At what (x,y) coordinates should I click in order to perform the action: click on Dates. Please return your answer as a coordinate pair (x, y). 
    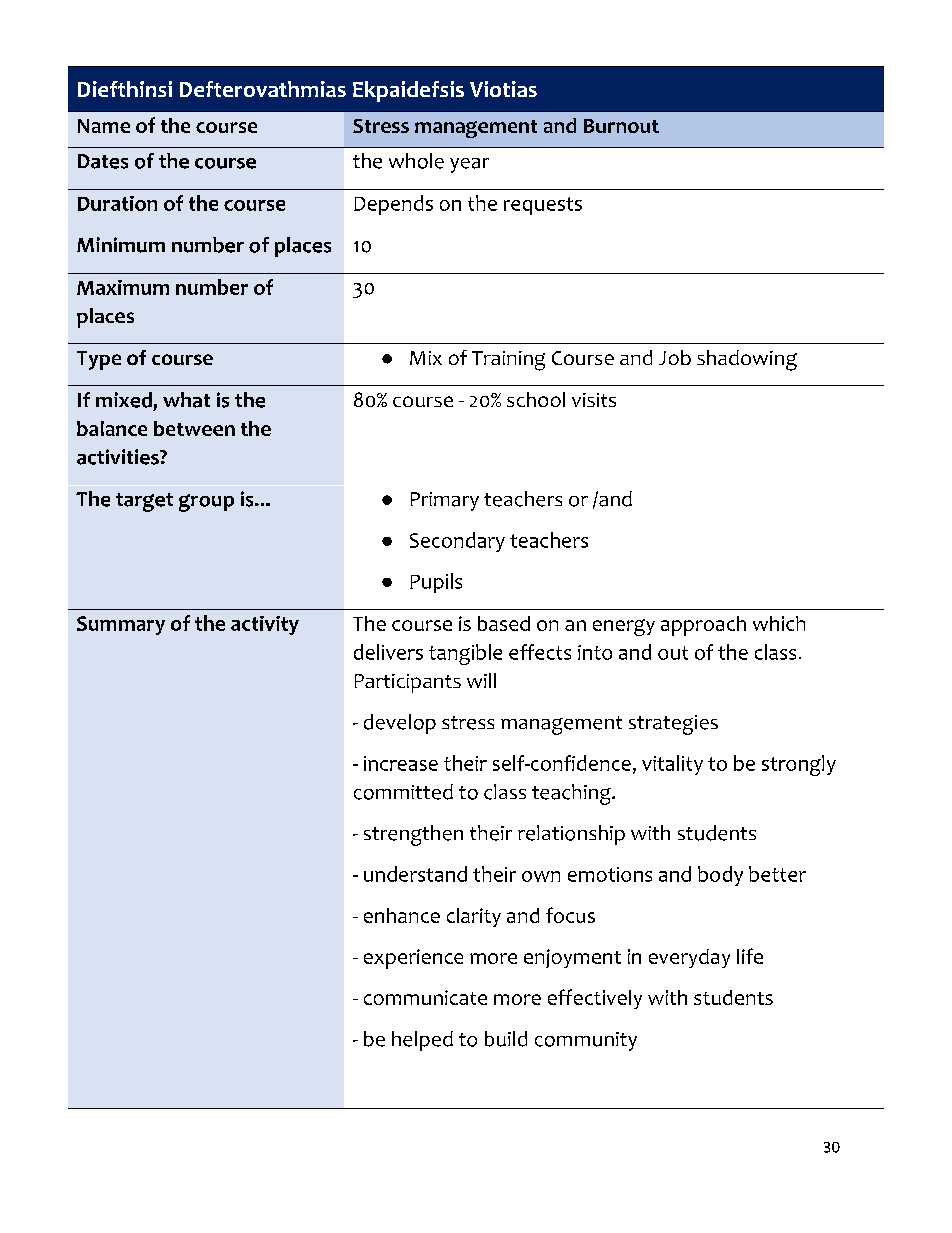
    Looking at the image, I should click on (103, 161).
